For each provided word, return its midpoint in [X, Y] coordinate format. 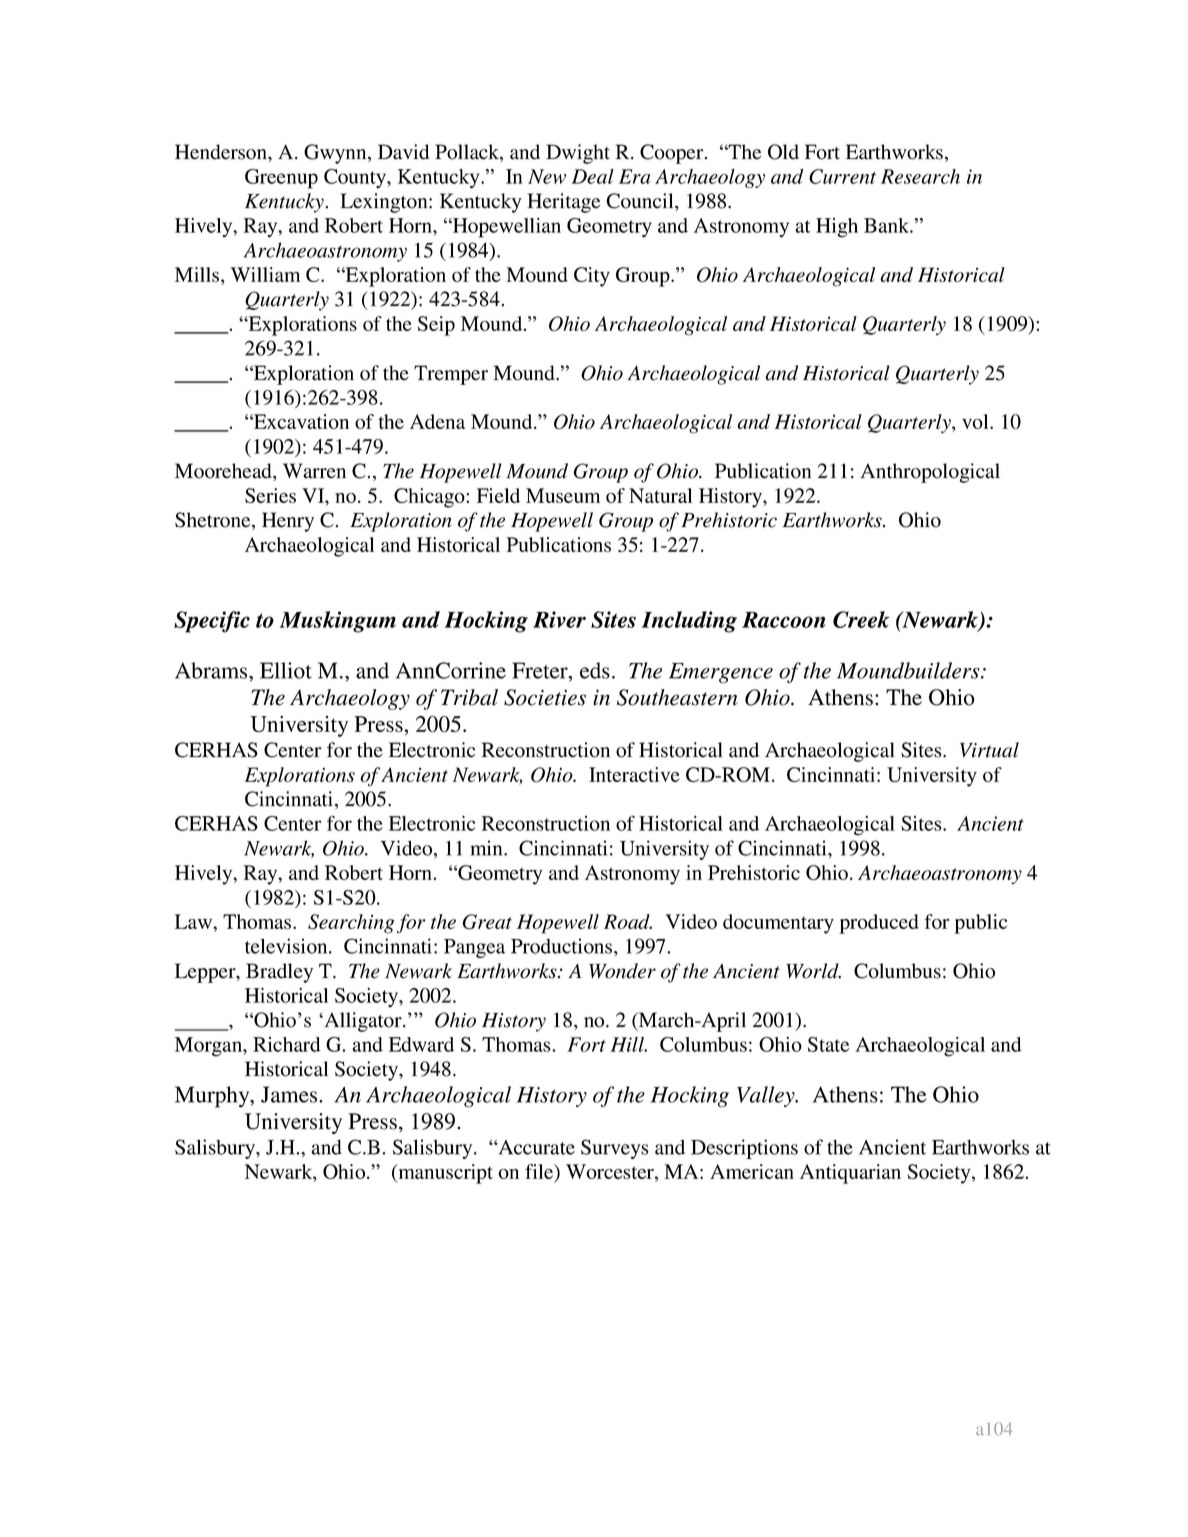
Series [270, 495]
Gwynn [336, 154]
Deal [593, 176]
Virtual [989, 750]
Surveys [615, 1149]
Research [920, 176]
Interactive [634, 774]
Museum [563, 495]
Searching [351, 924]
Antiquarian [850, 1174]
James [290, 1094]
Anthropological [930, 473]
